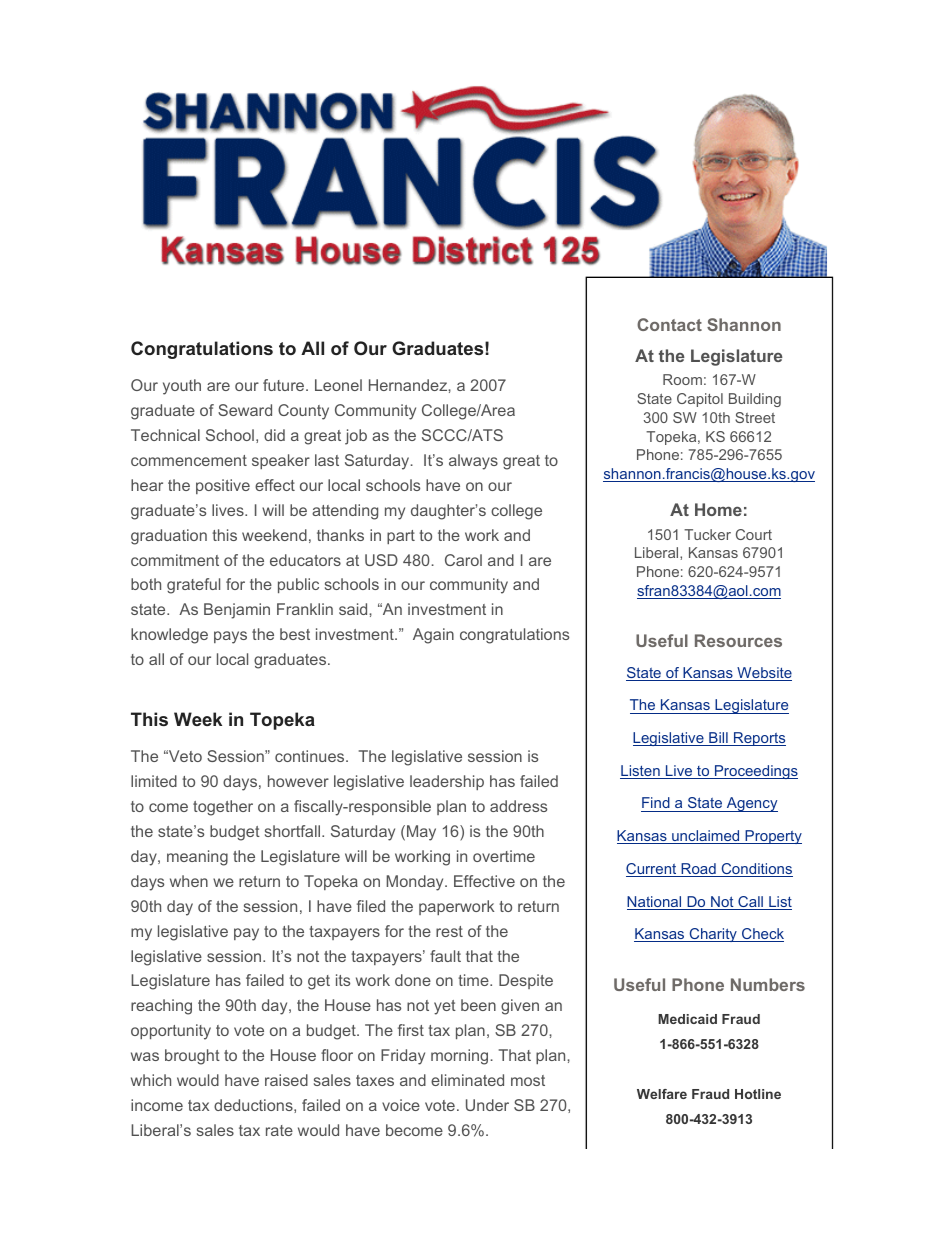 The image size is (952, 1233). What do you see at coordinates (356, 437) in the screenshot?
I see `job` at bounding box center [356, 437].
